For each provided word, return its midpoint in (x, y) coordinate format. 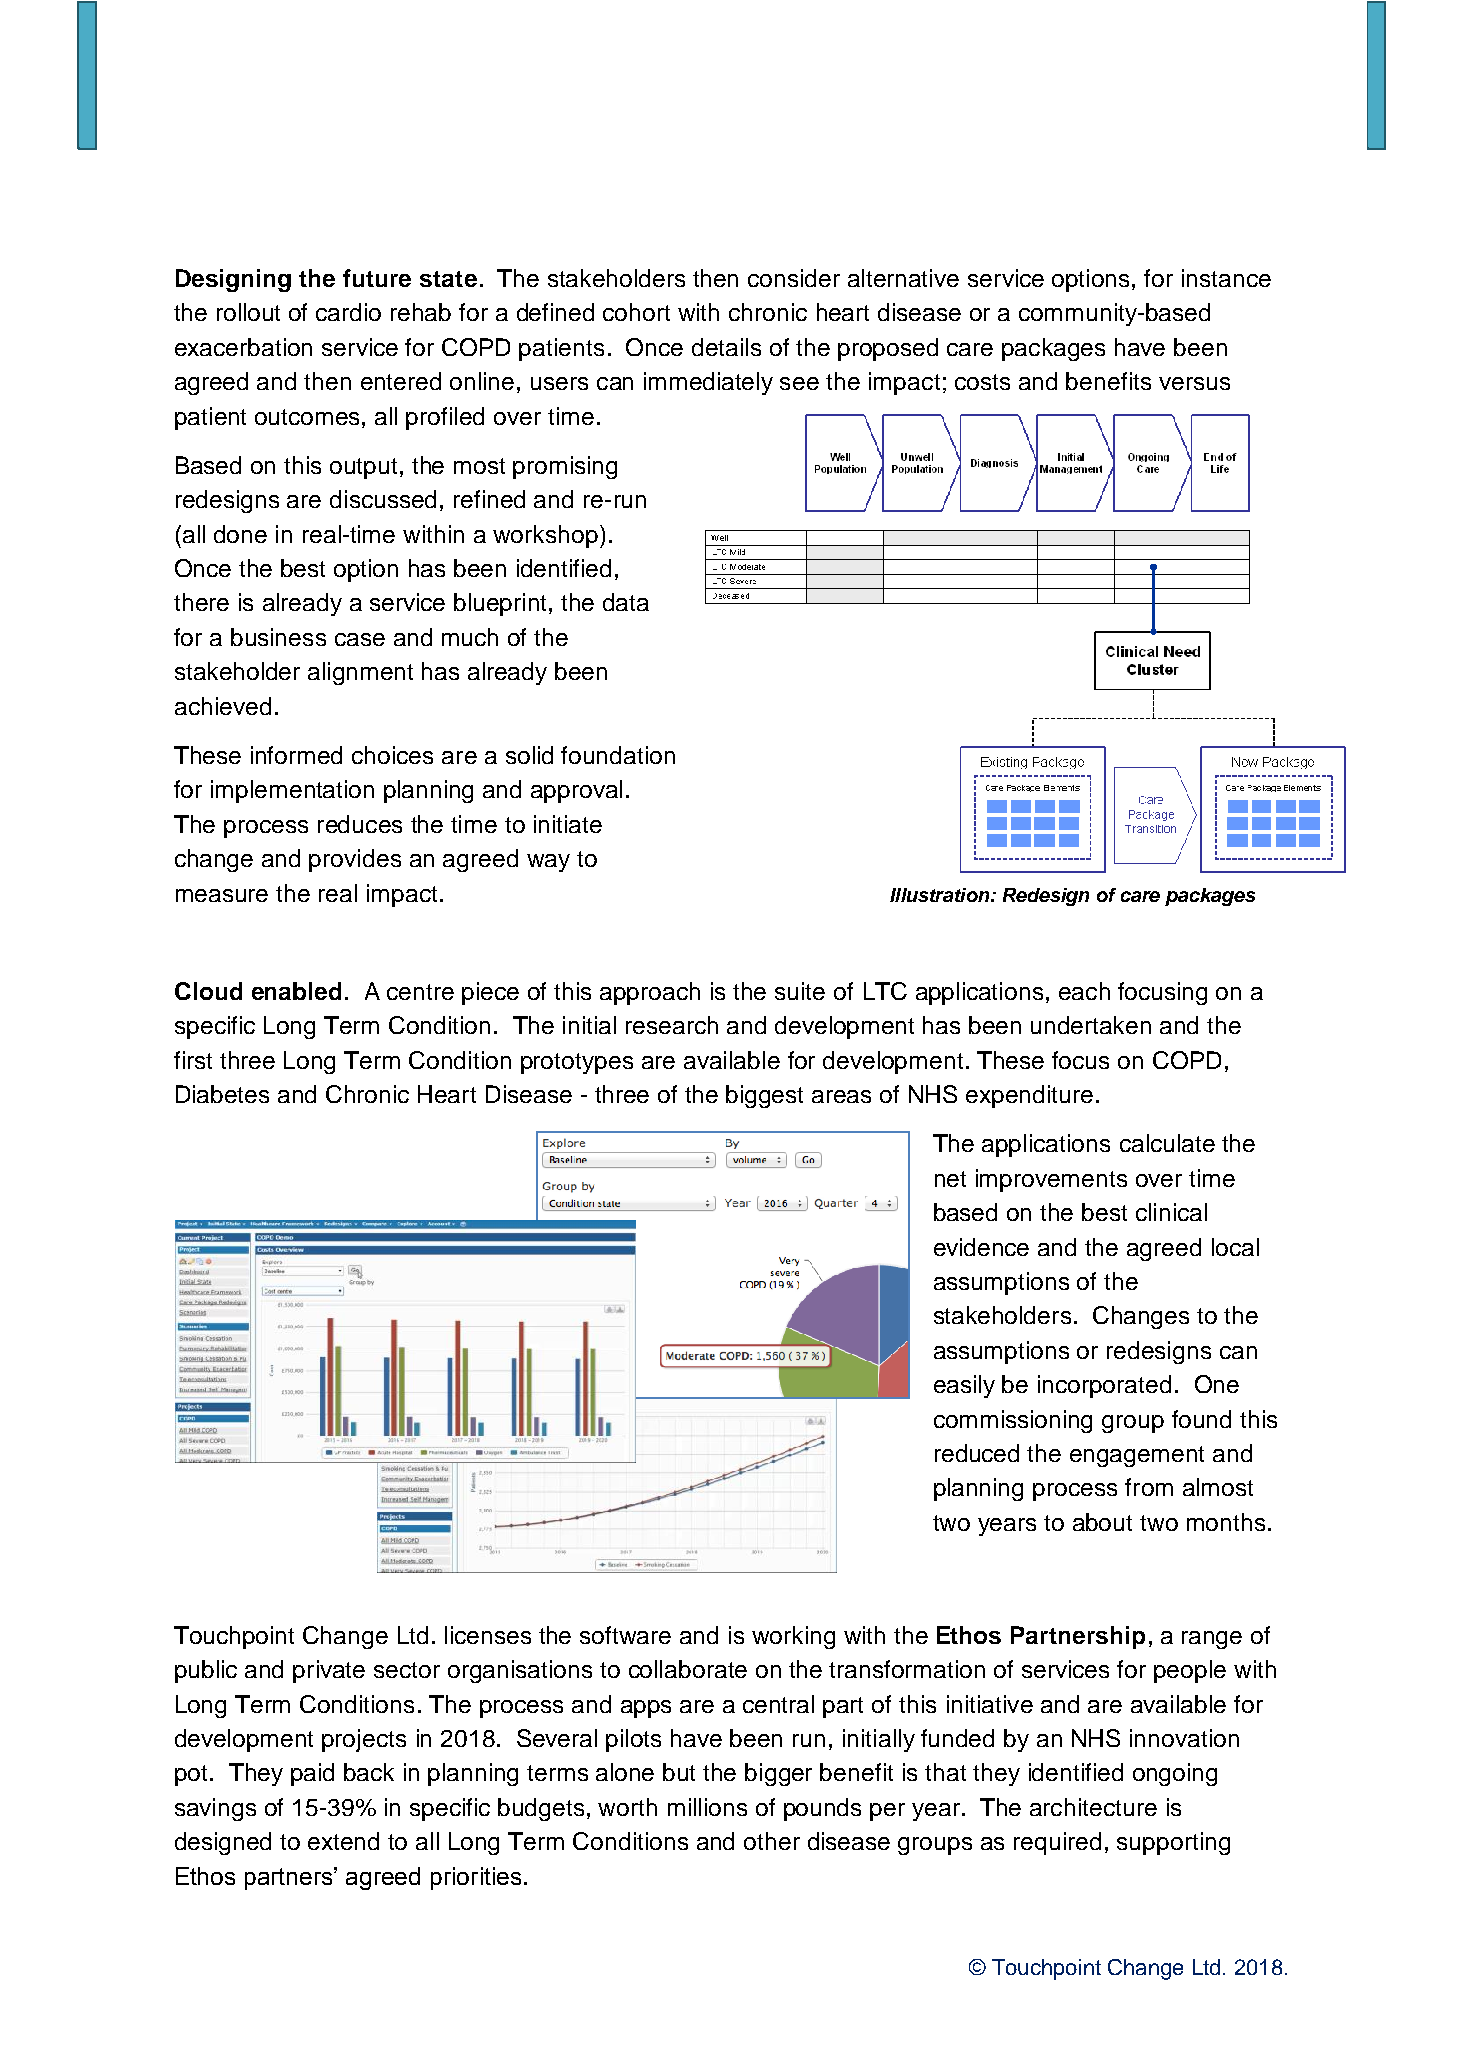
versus (1194, 383)
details (726, 347)
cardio (348, 312)
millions (707, 1807)
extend (343, 1841)
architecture (1093, 1807)
